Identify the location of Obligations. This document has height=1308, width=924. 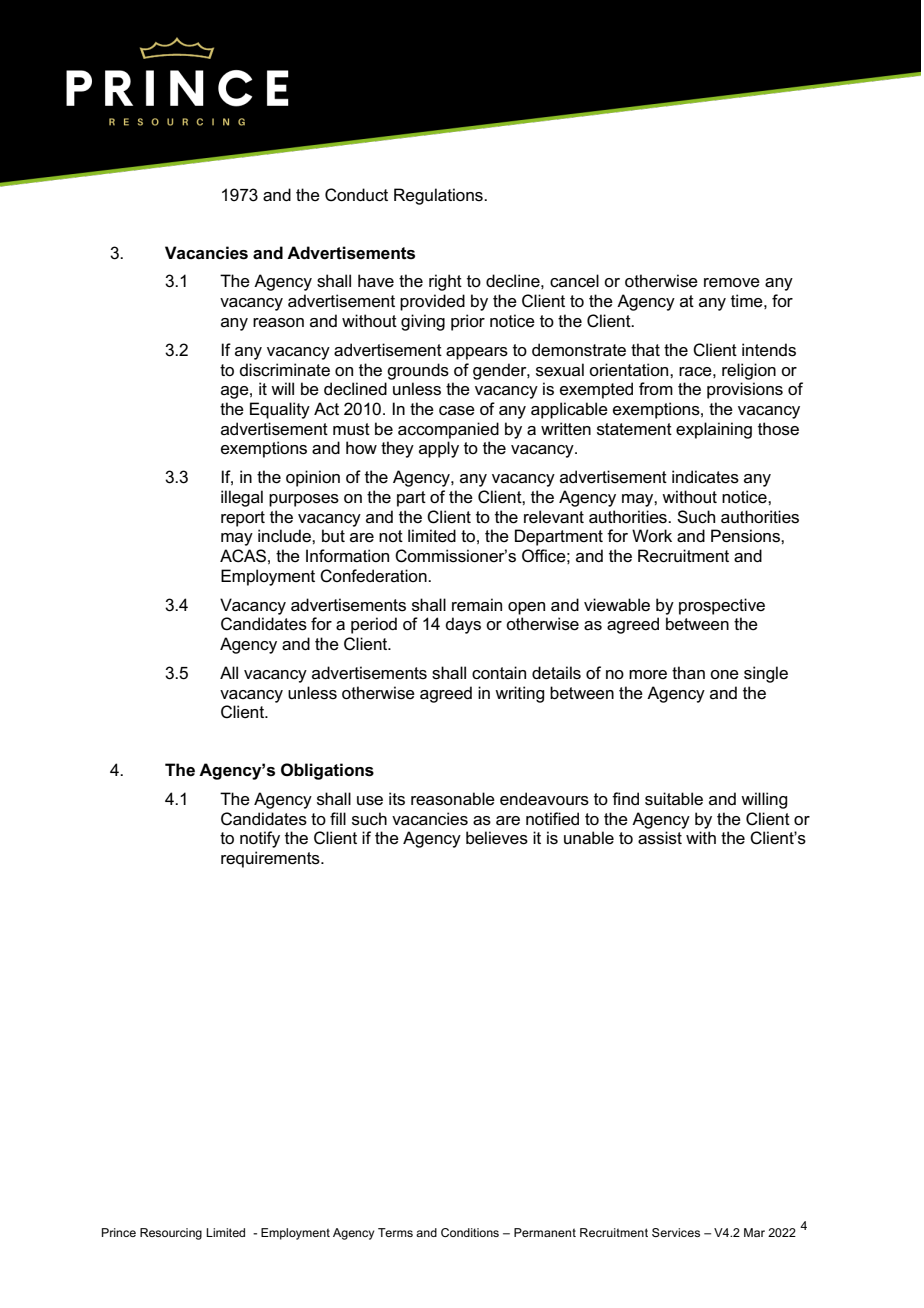
(327, 771).
